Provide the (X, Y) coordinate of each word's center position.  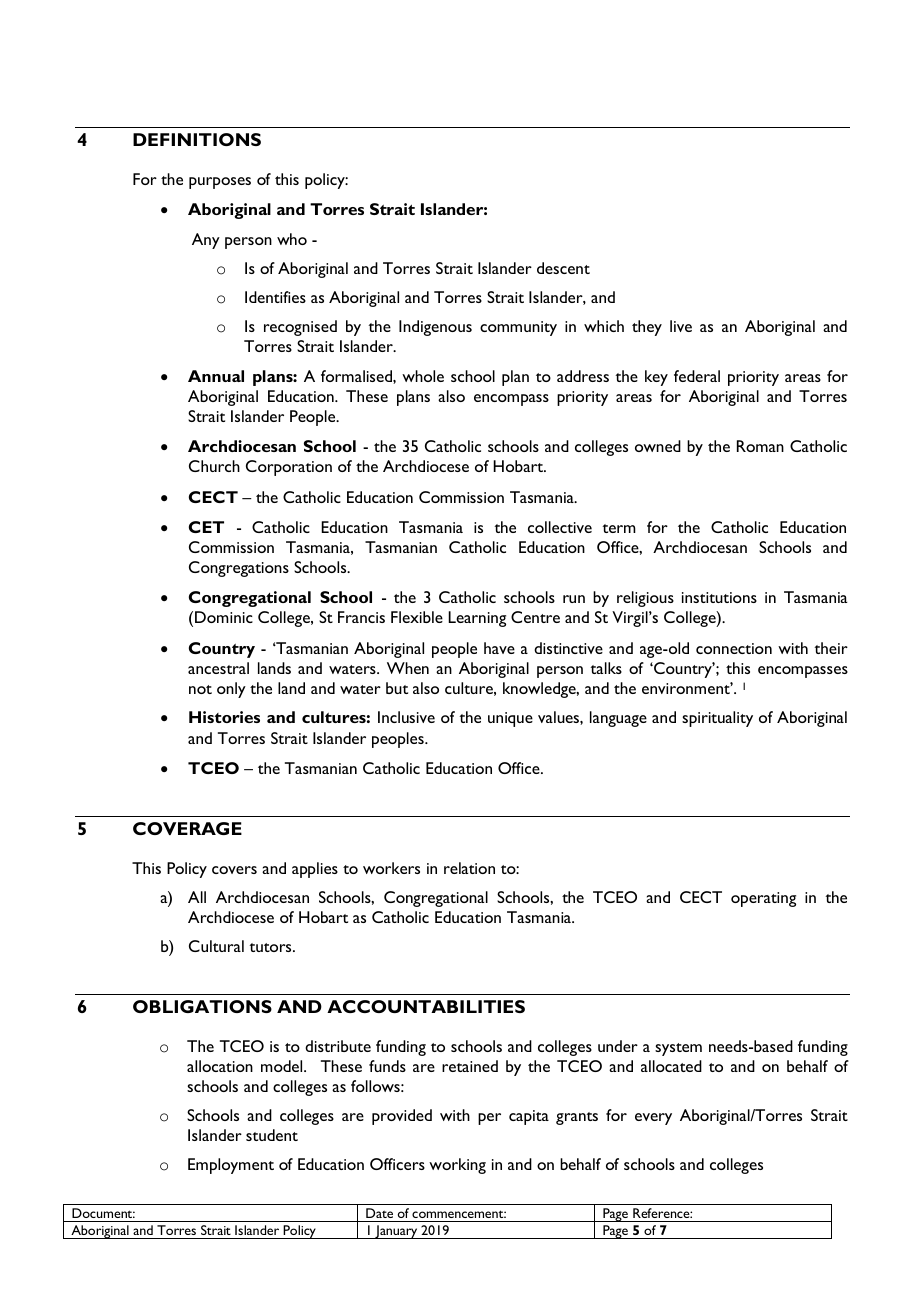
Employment (231, 1166)
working (457, 1166)
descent (563, 268)
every (653, 1119)
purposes (220, 183)
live (681, 326)
